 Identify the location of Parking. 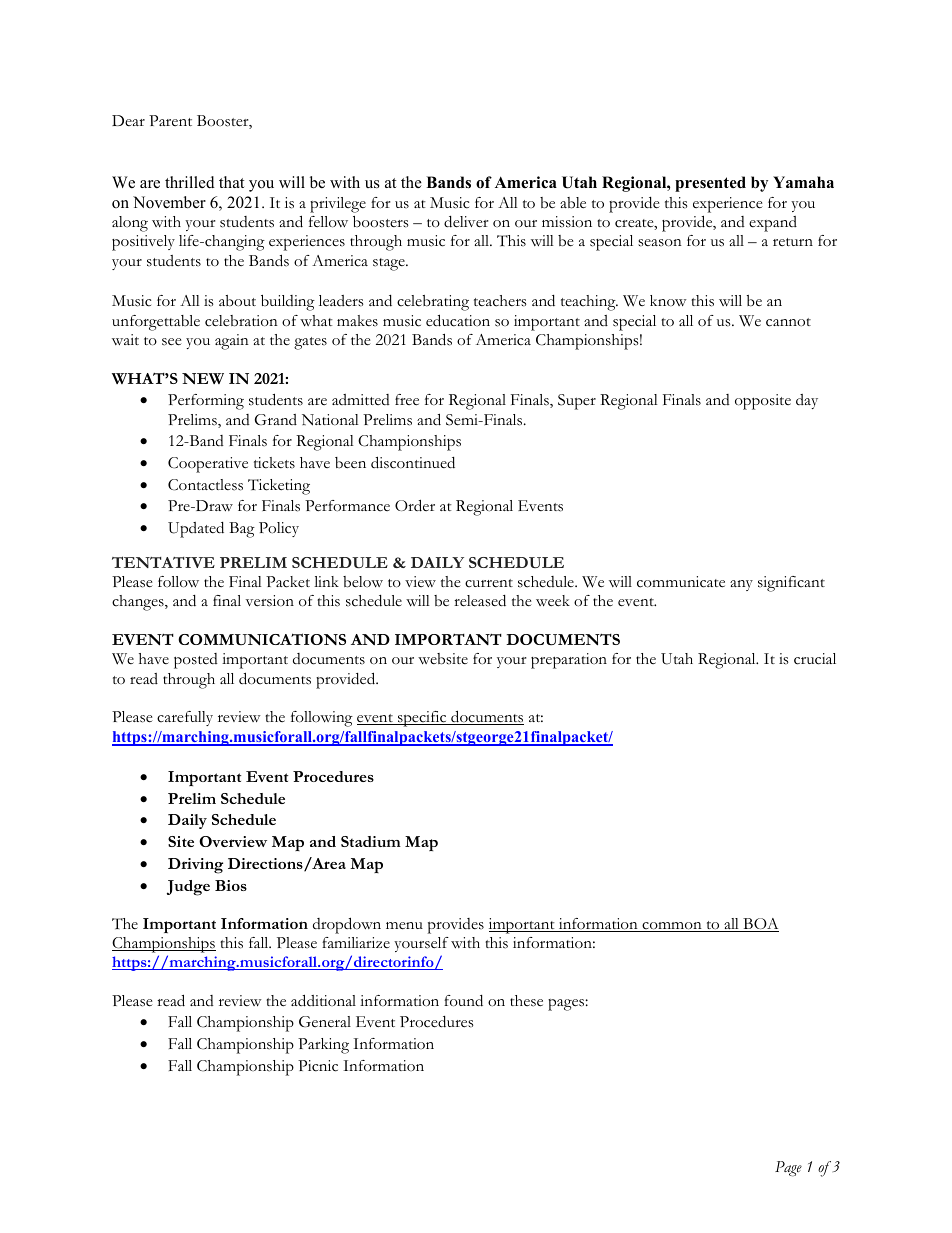
(323, 1046).
